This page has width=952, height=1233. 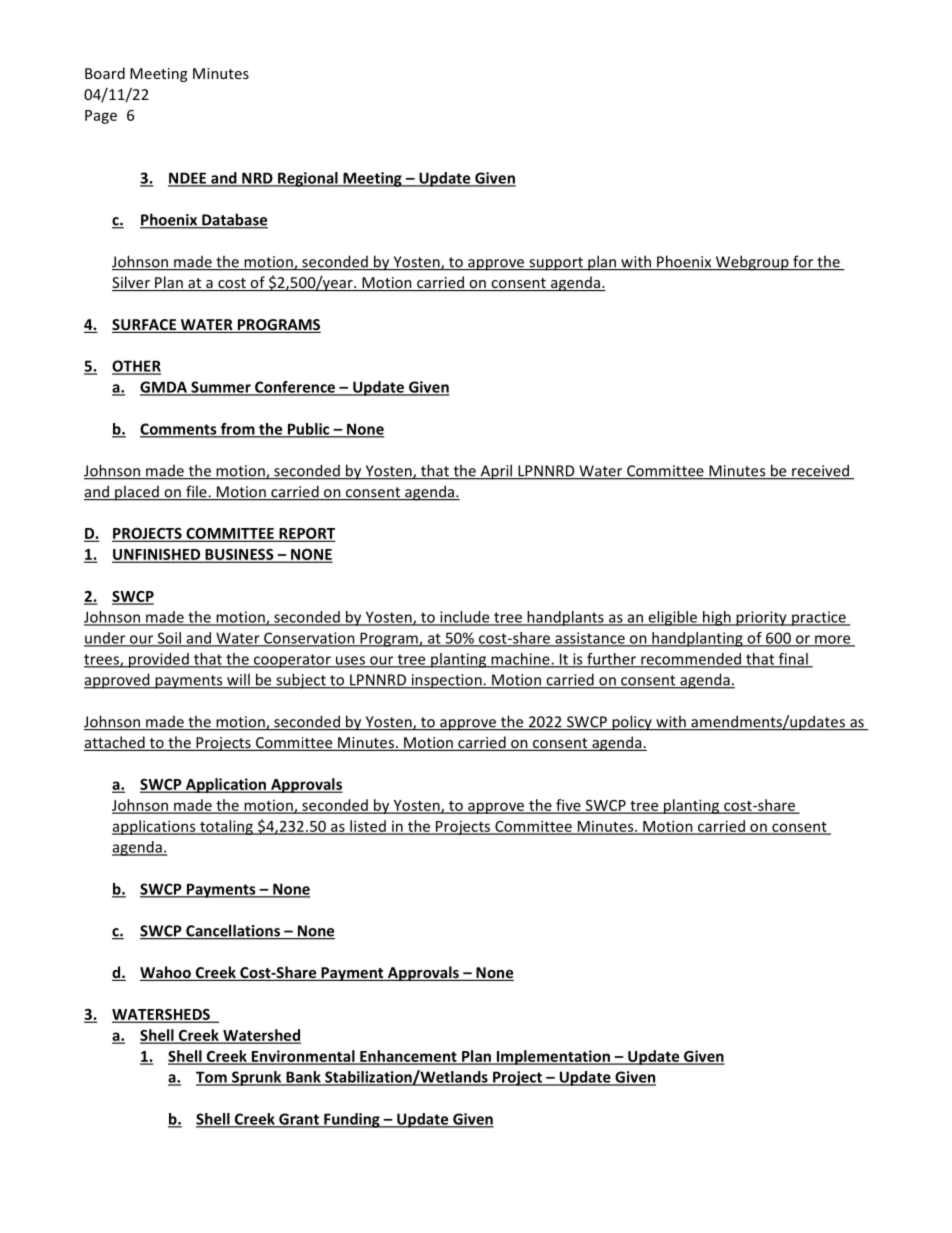 What do you see at coordinates (803, 262) in the page?
I see `for` at bounding box center [803, 262].
